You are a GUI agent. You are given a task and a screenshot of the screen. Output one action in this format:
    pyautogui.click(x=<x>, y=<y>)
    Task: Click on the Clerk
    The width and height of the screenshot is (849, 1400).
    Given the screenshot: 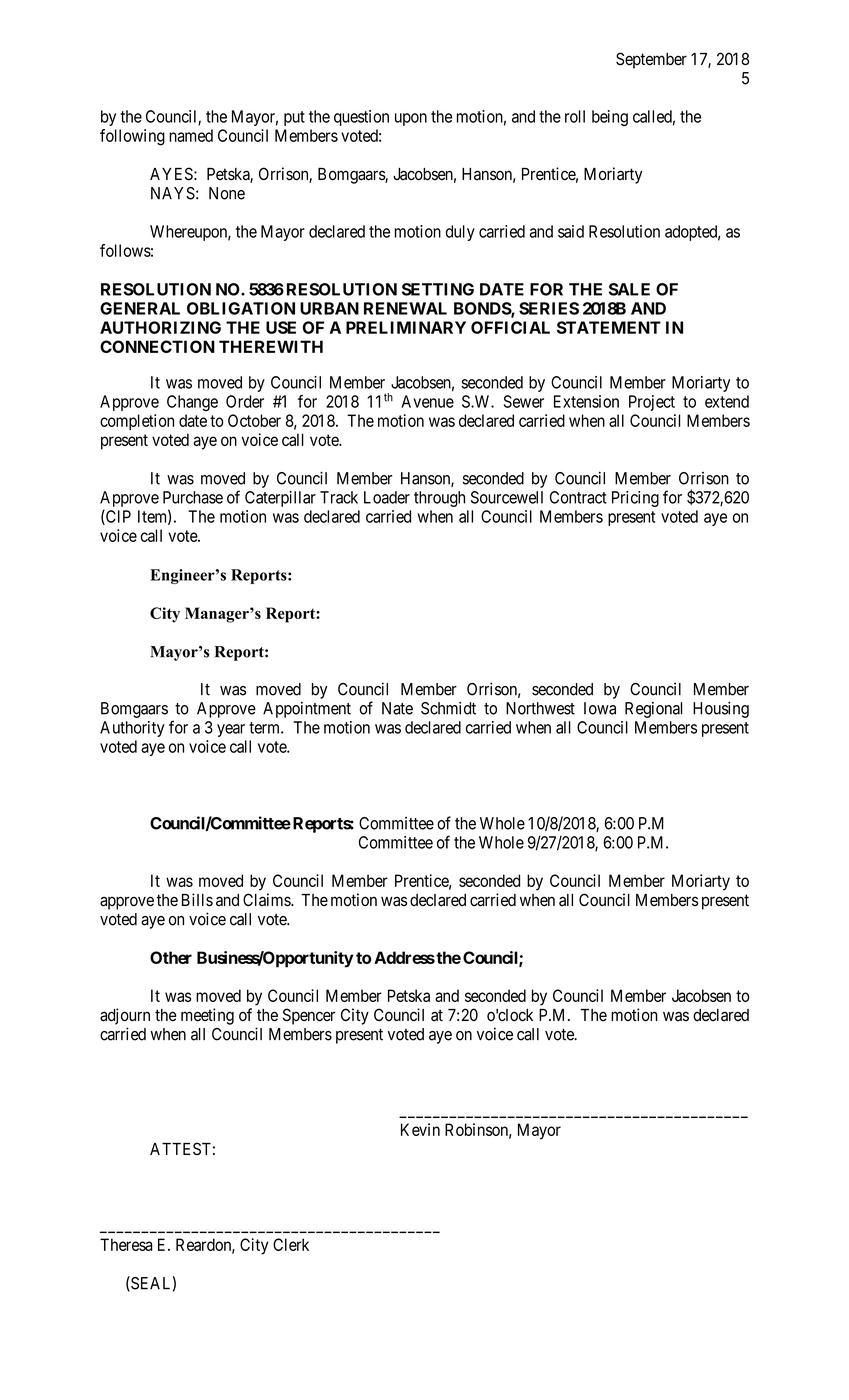 What is the action you would take?
    pyautogui.click(x=291, y=1244)
